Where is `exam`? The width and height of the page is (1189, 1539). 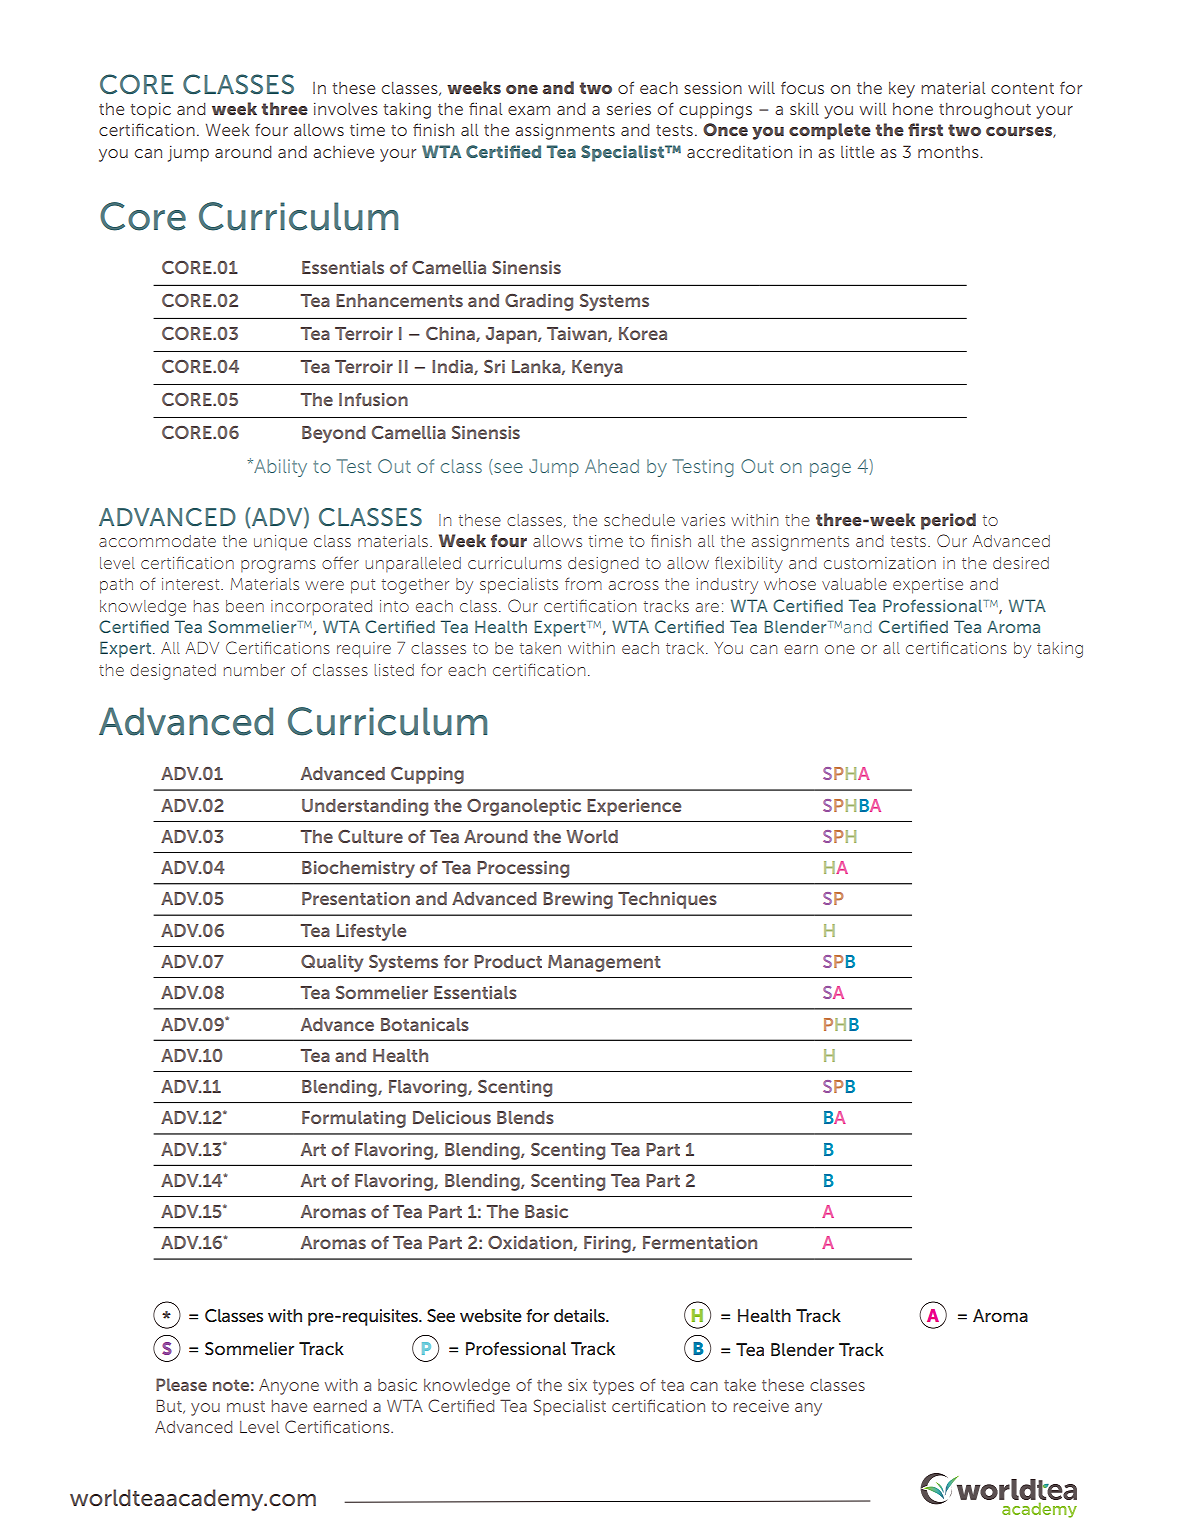
exam is located at coordinates (529, 110).
